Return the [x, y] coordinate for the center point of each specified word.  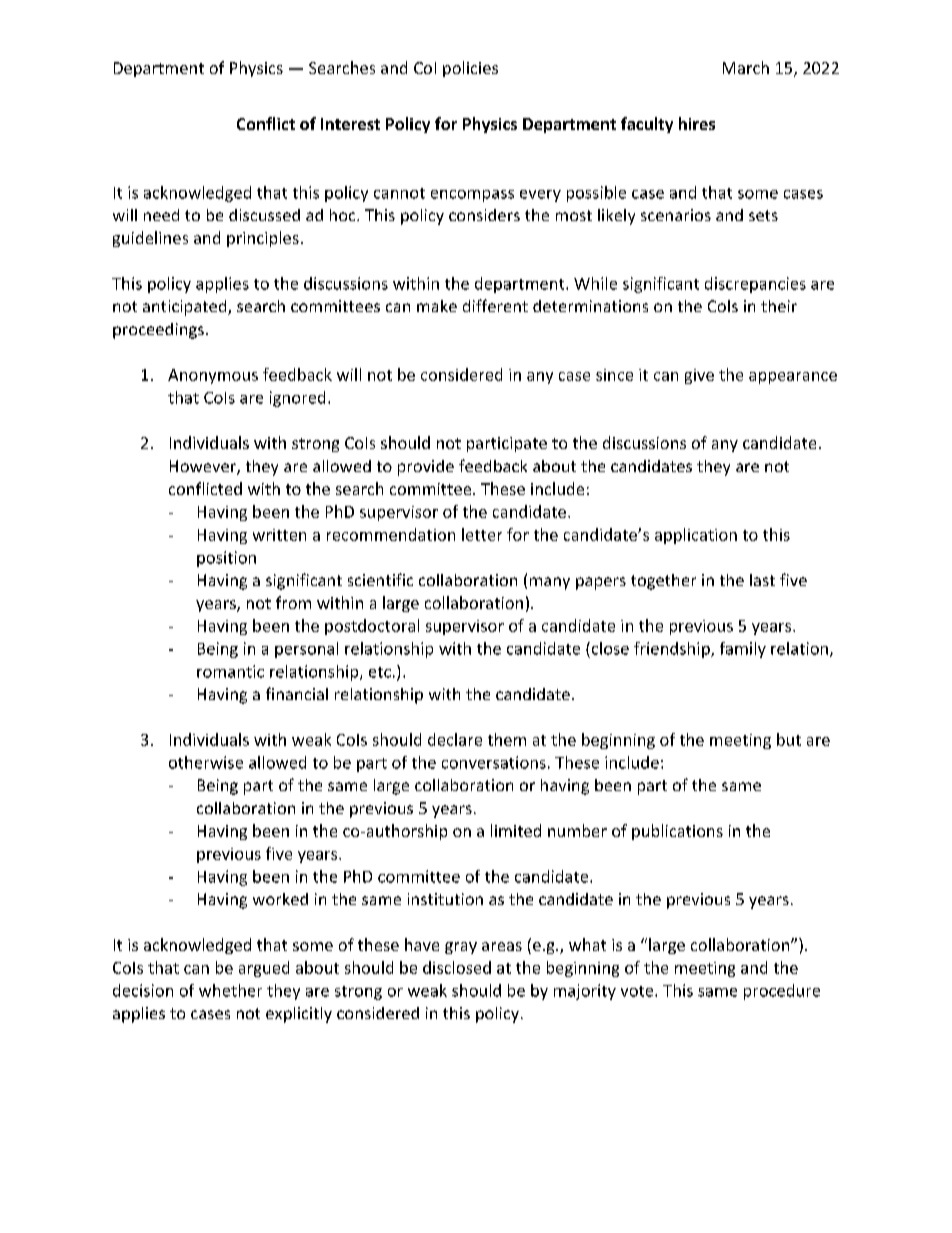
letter [482, 534]
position [226, 559]
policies [470, 69]
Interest [350, 124]
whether [230, 990]
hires [697, 123]
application [696, 536]
